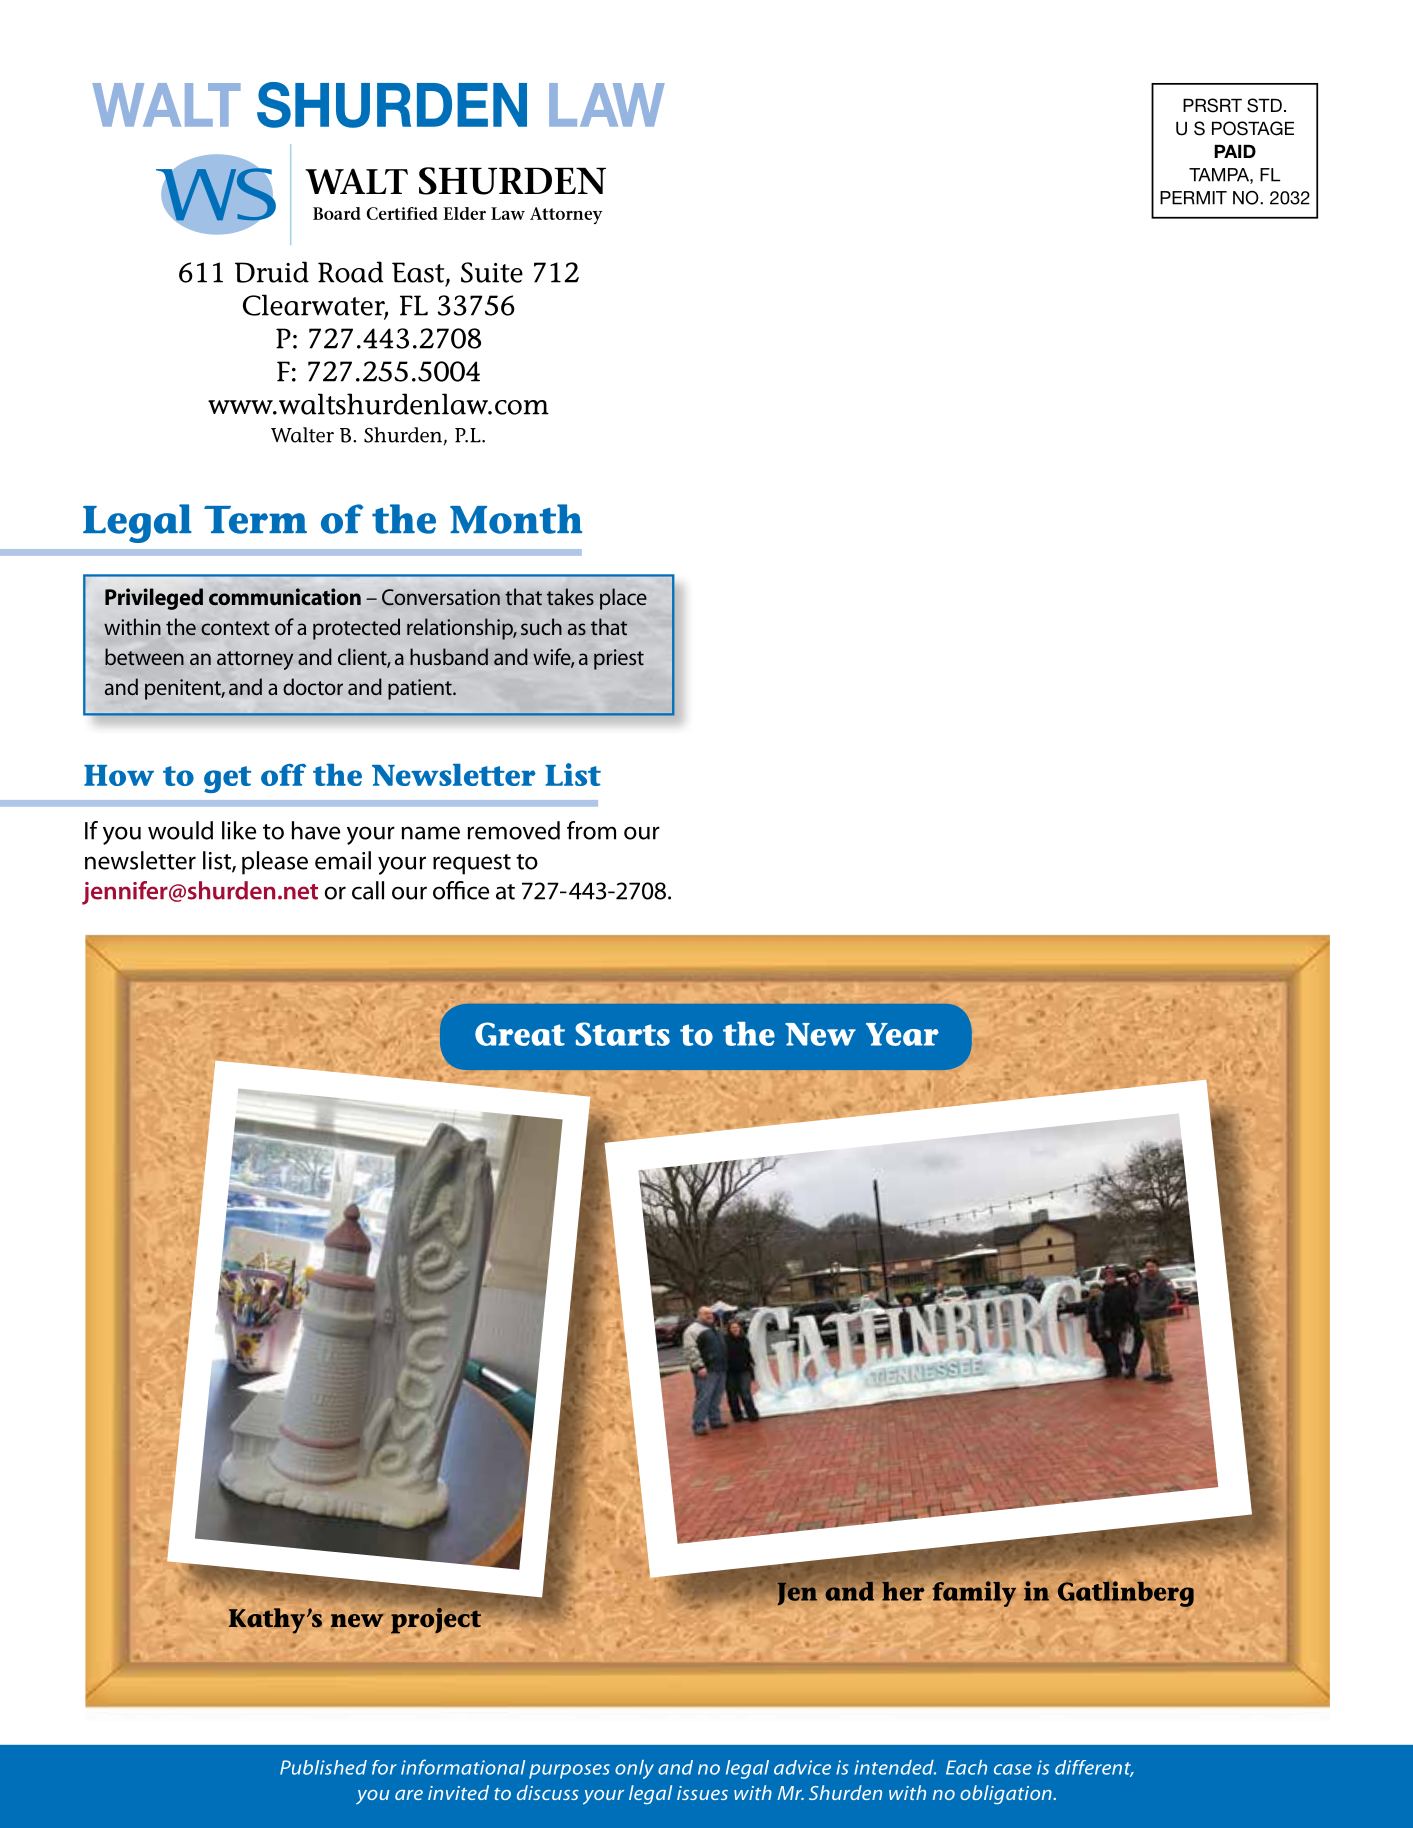 The image size is (1413, 1828). Describe the element at coordinates (1094, 1768) in the image. I see `different` at that location.
